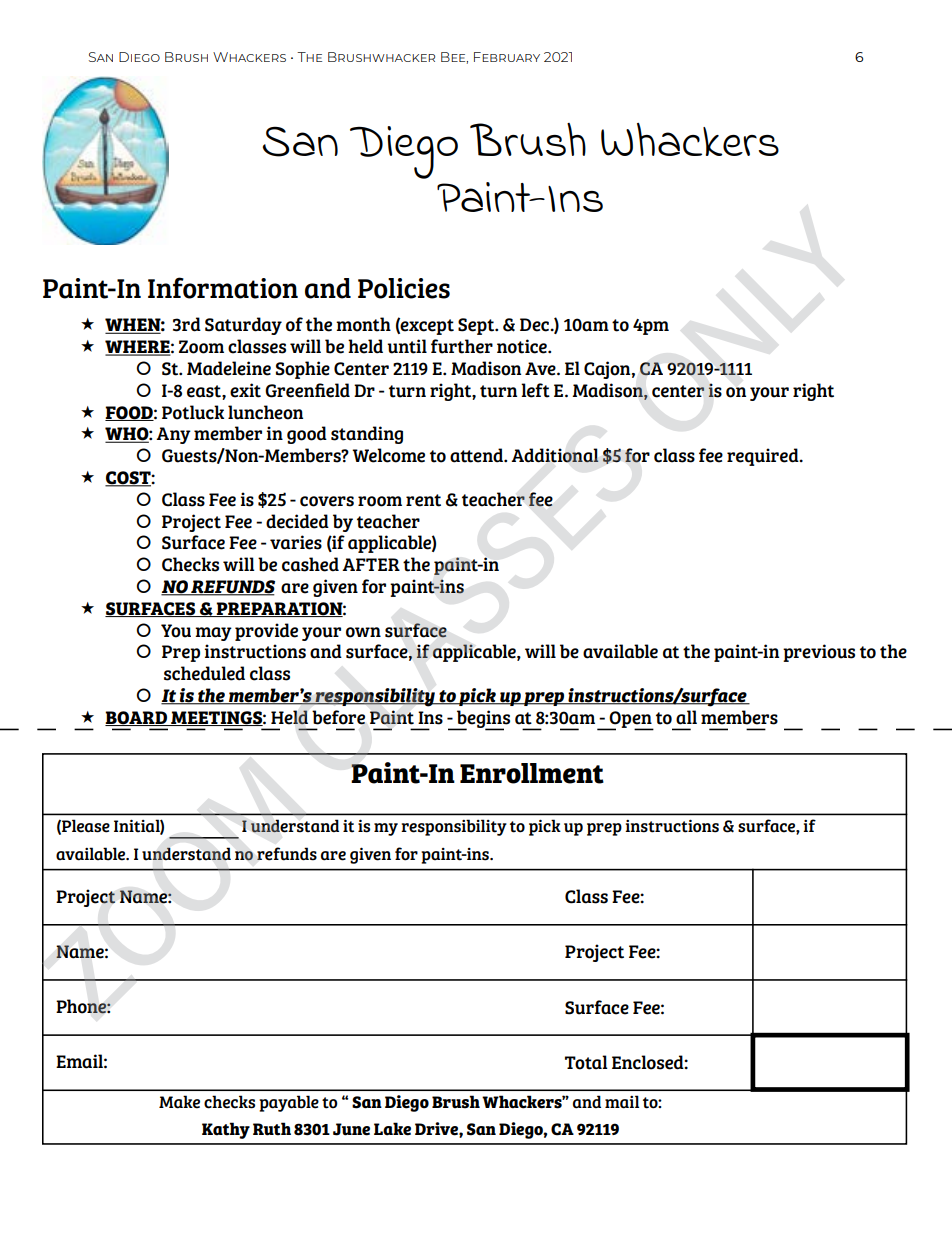 The image size is (952, 1233). Describe the element at coordinates (137, 718) in the screenshot. I see `BOARD` at that location.
